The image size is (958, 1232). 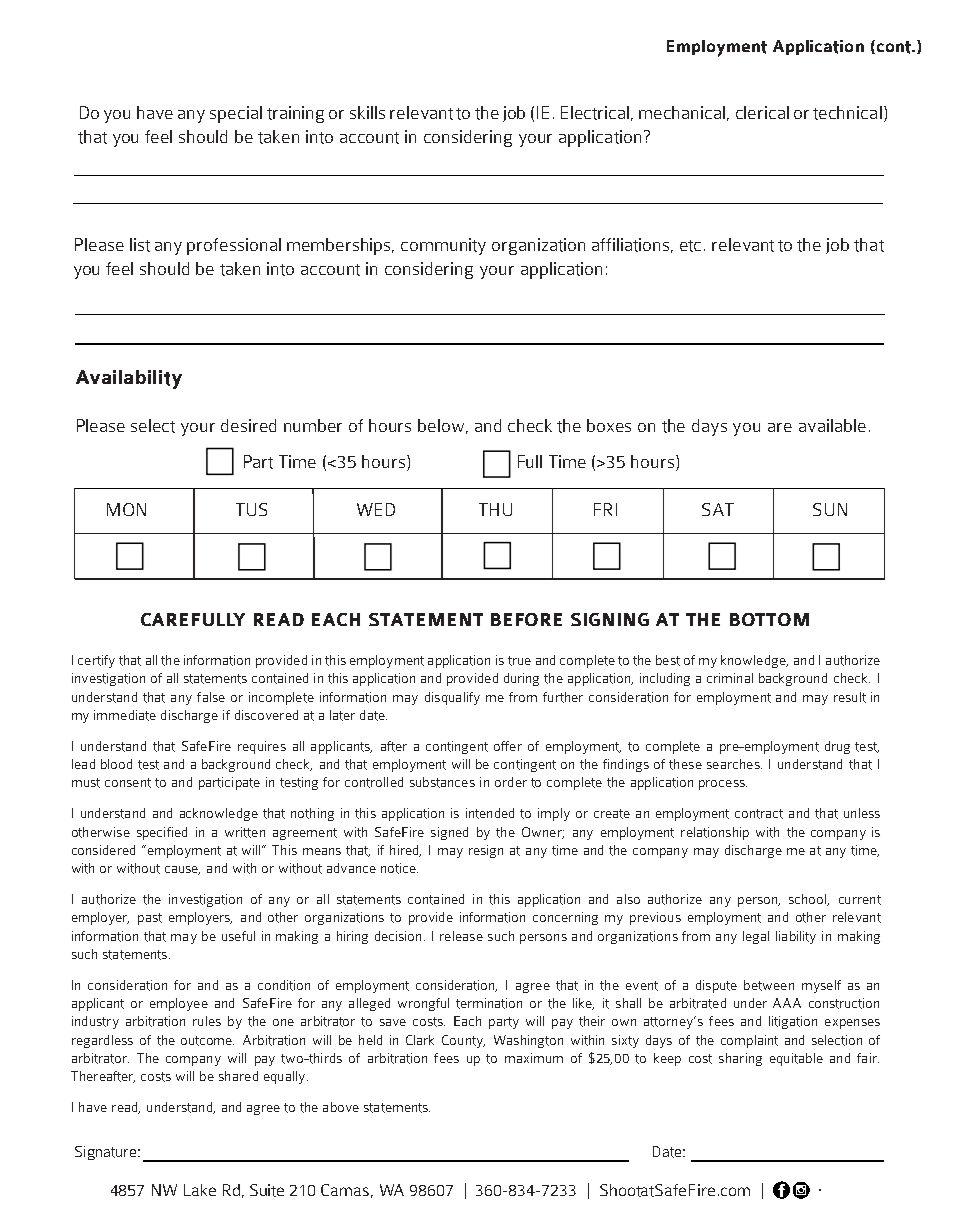 What do you see at coordinates (495, 509) in the page?
I see `THU` at bounding box center [495, 509].
